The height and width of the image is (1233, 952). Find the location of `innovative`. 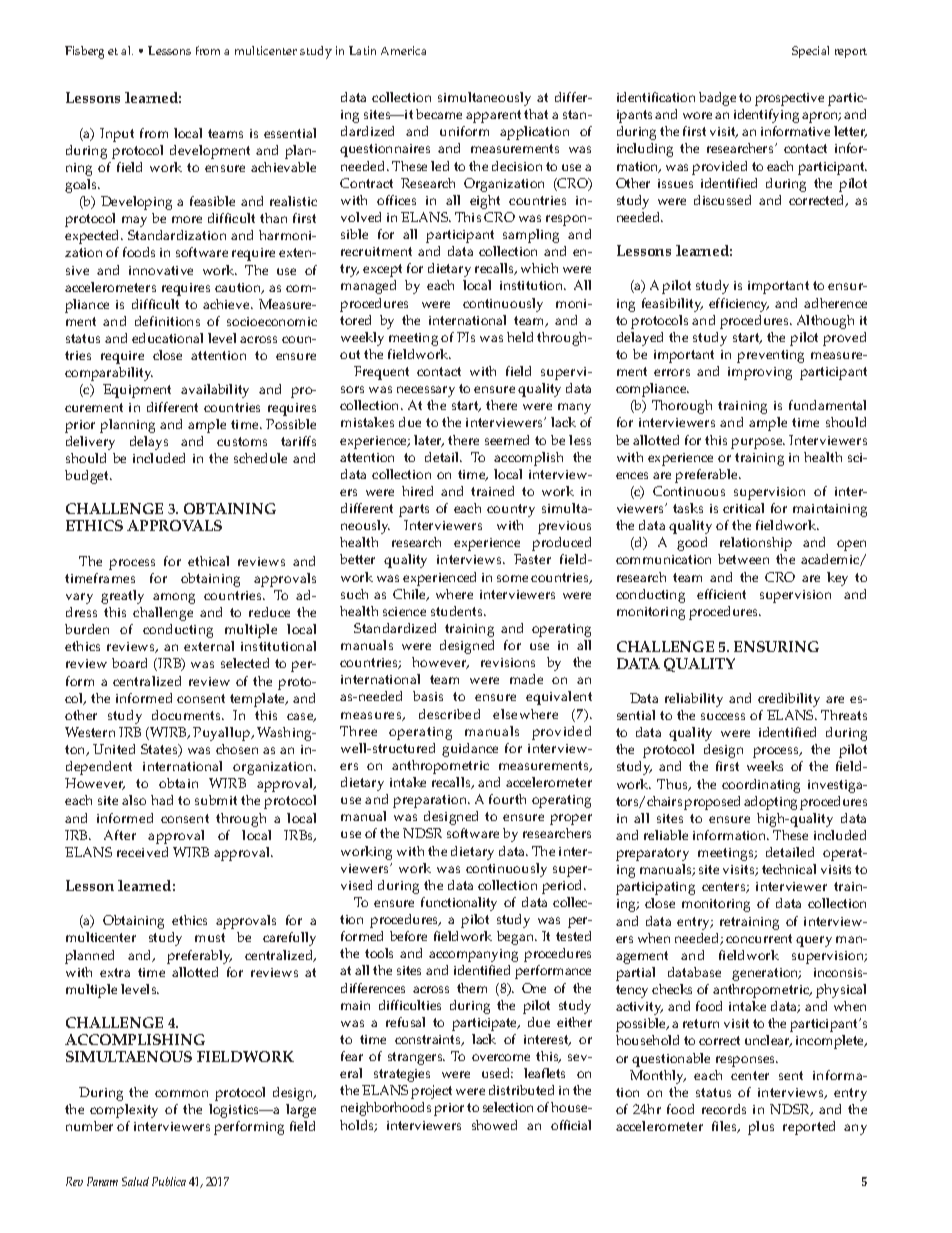

innovative is located at coordinates (161, 270).
